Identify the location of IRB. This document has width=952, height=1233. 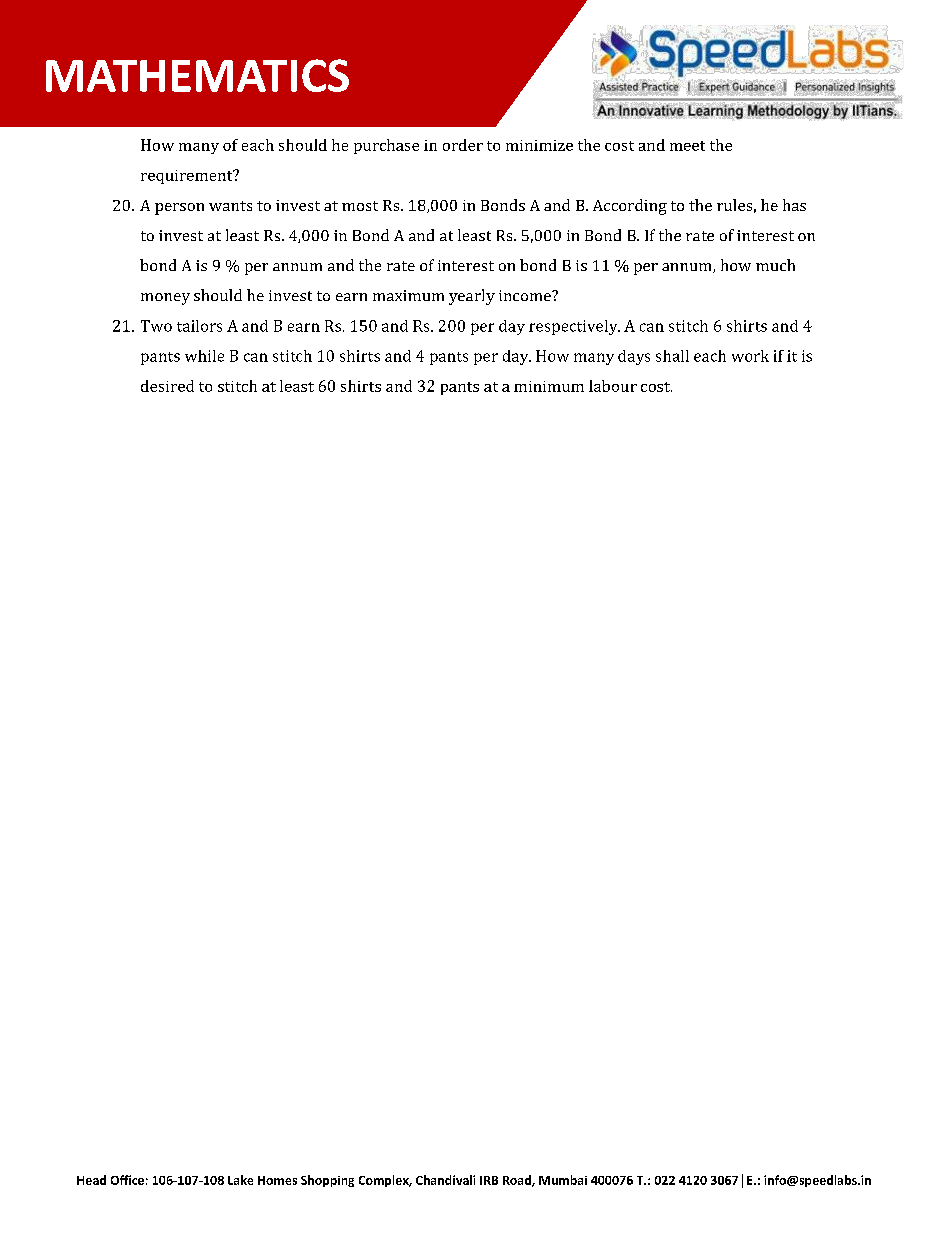
(489, 1180).
